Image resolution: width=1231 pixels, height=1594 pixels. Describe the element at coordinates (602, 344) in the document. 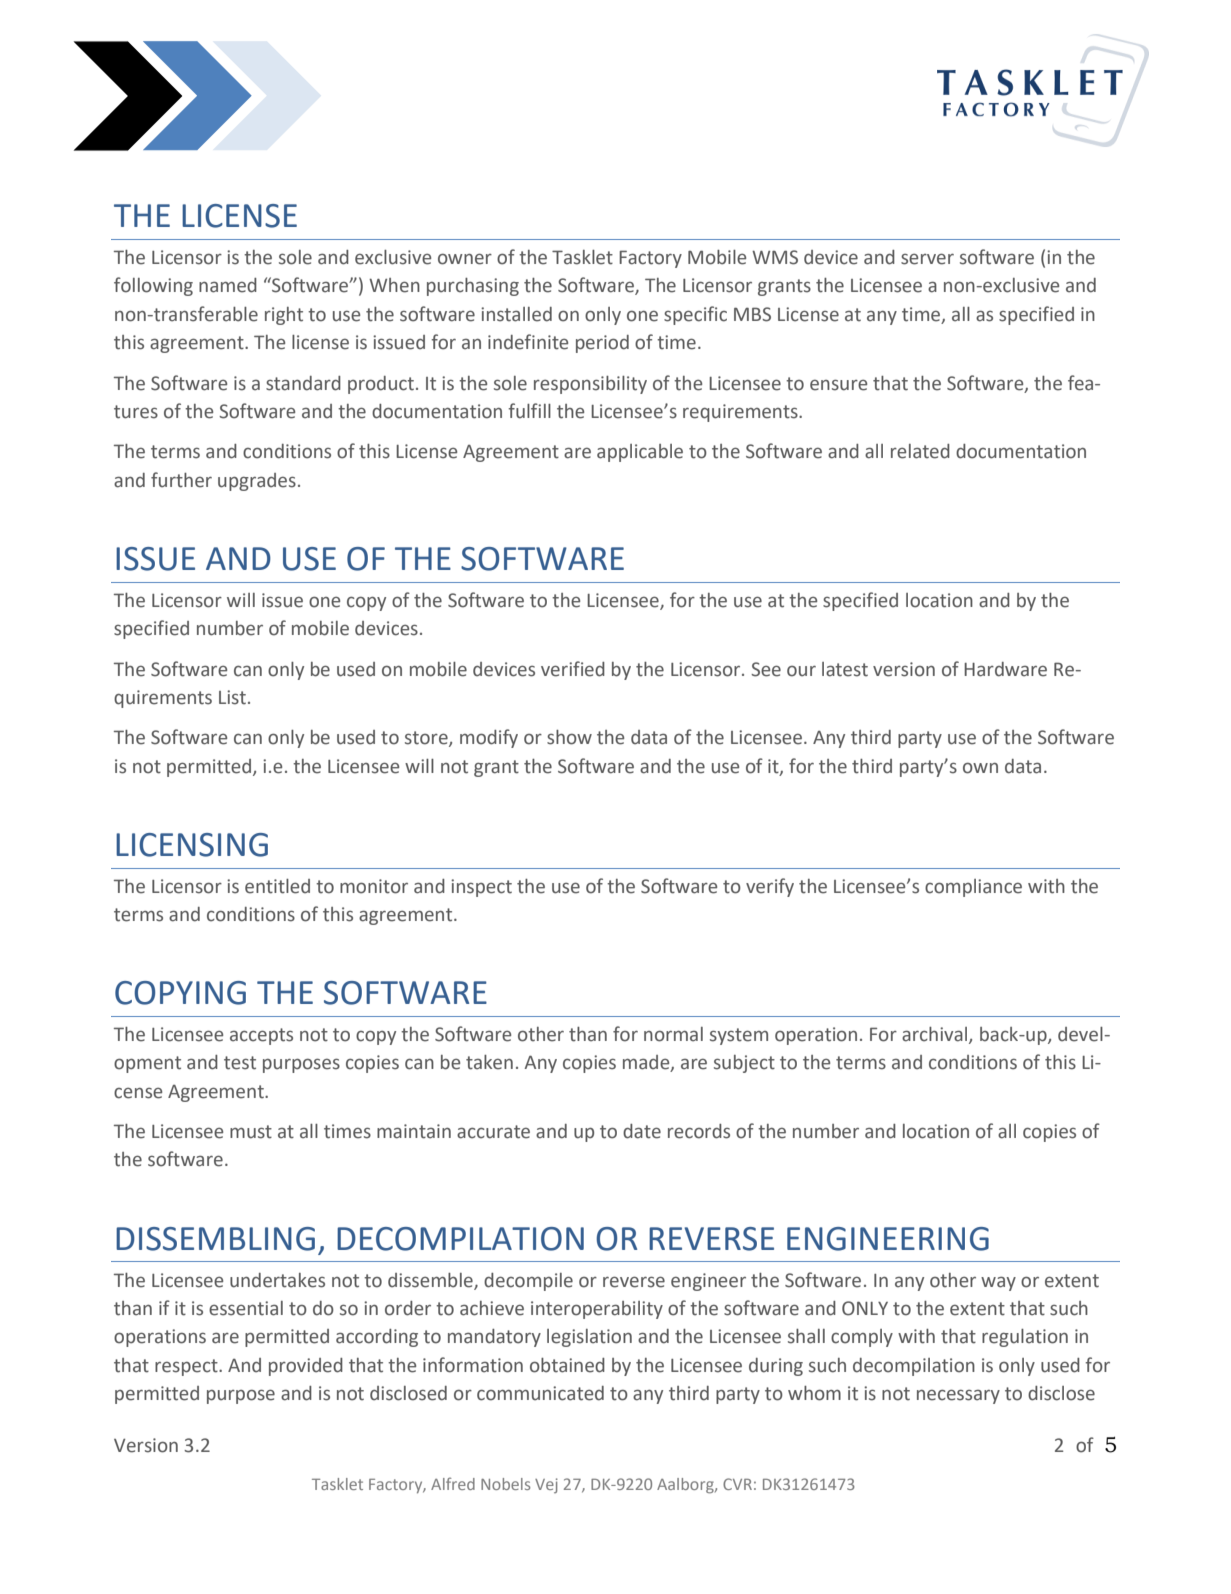

I see `period` at that location.
